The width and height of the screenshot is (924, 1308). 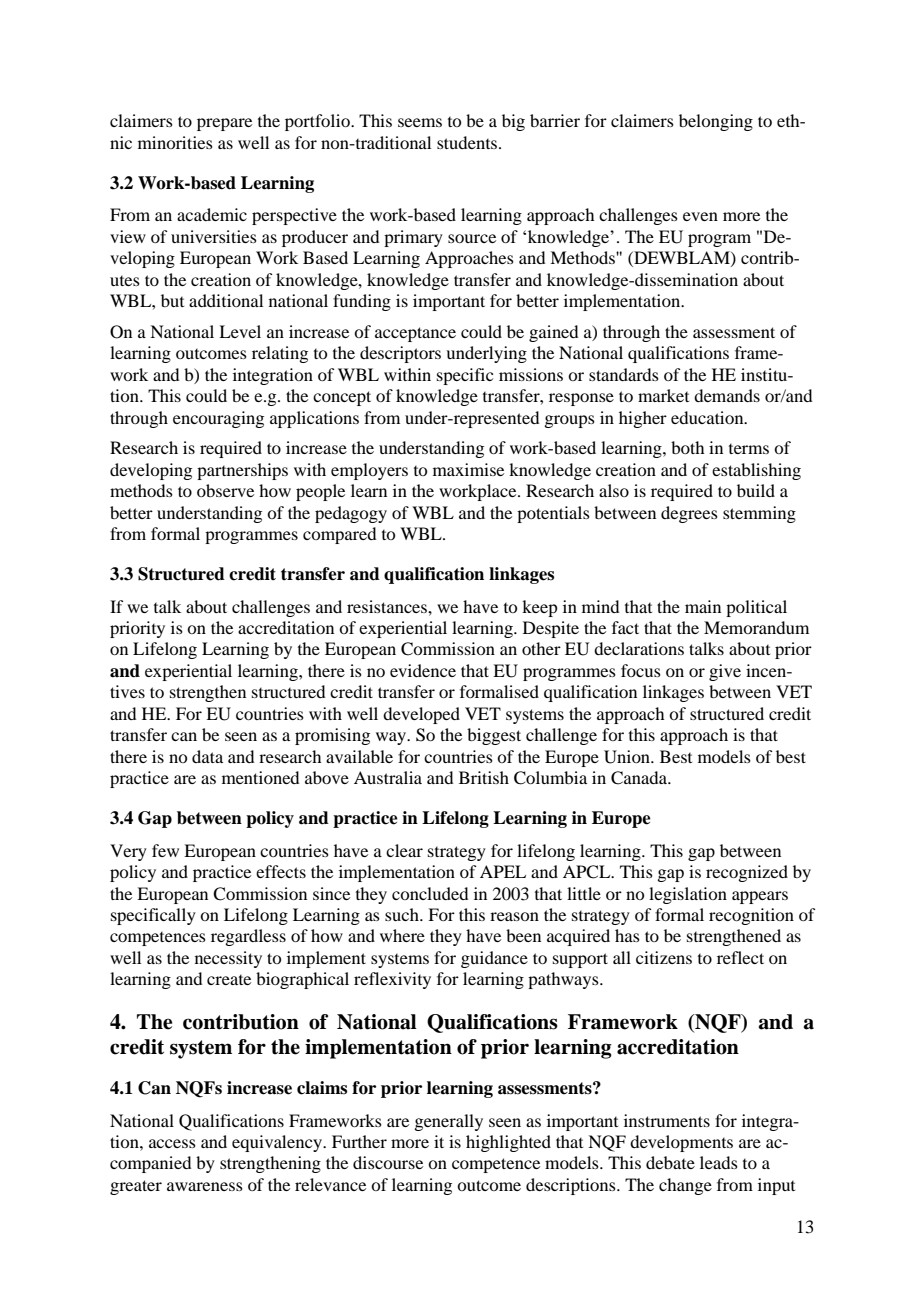 I want to click on belonging, so click(x=716, y=122).
